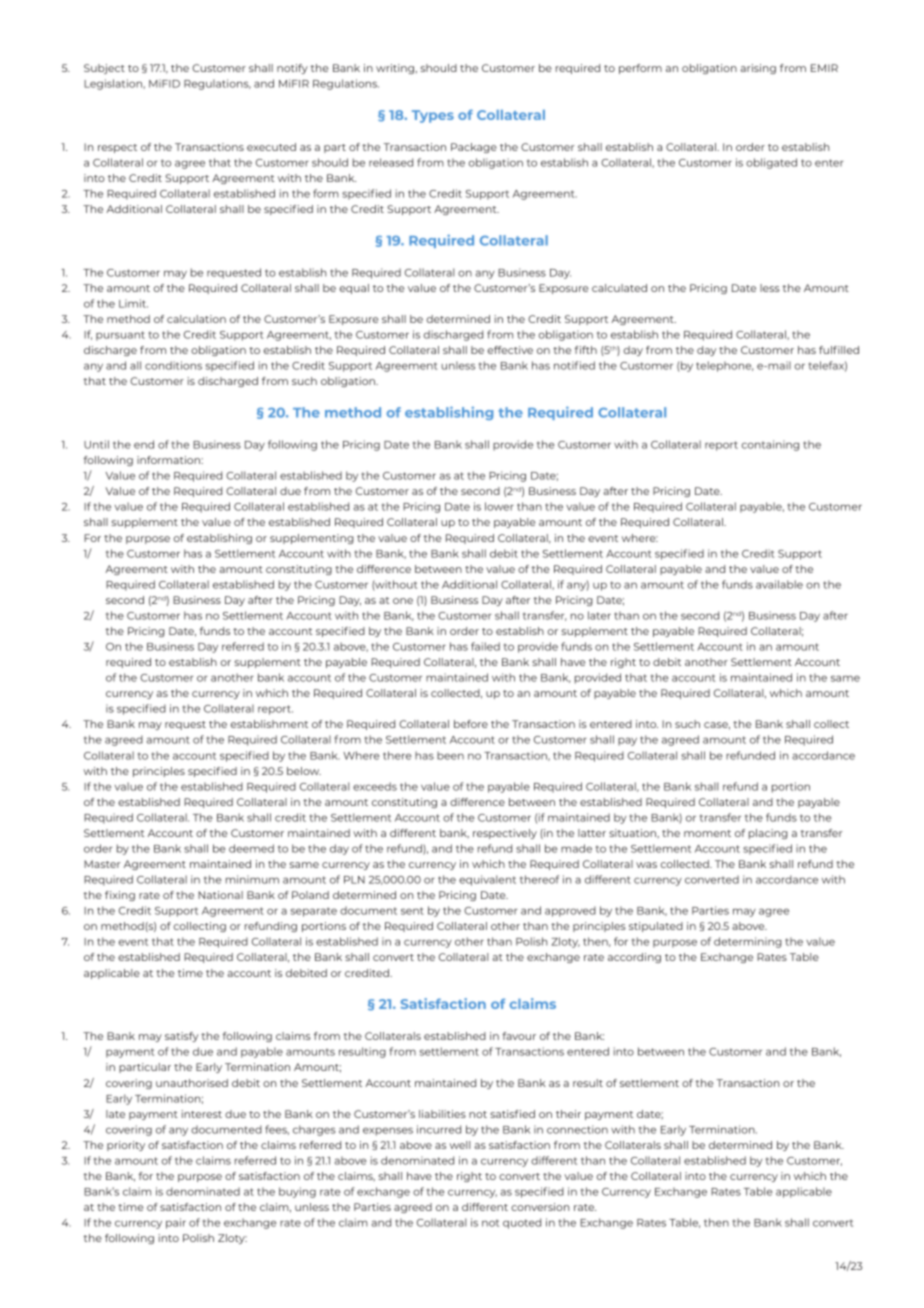  I want to click on Legislation, so click(114, 84).
